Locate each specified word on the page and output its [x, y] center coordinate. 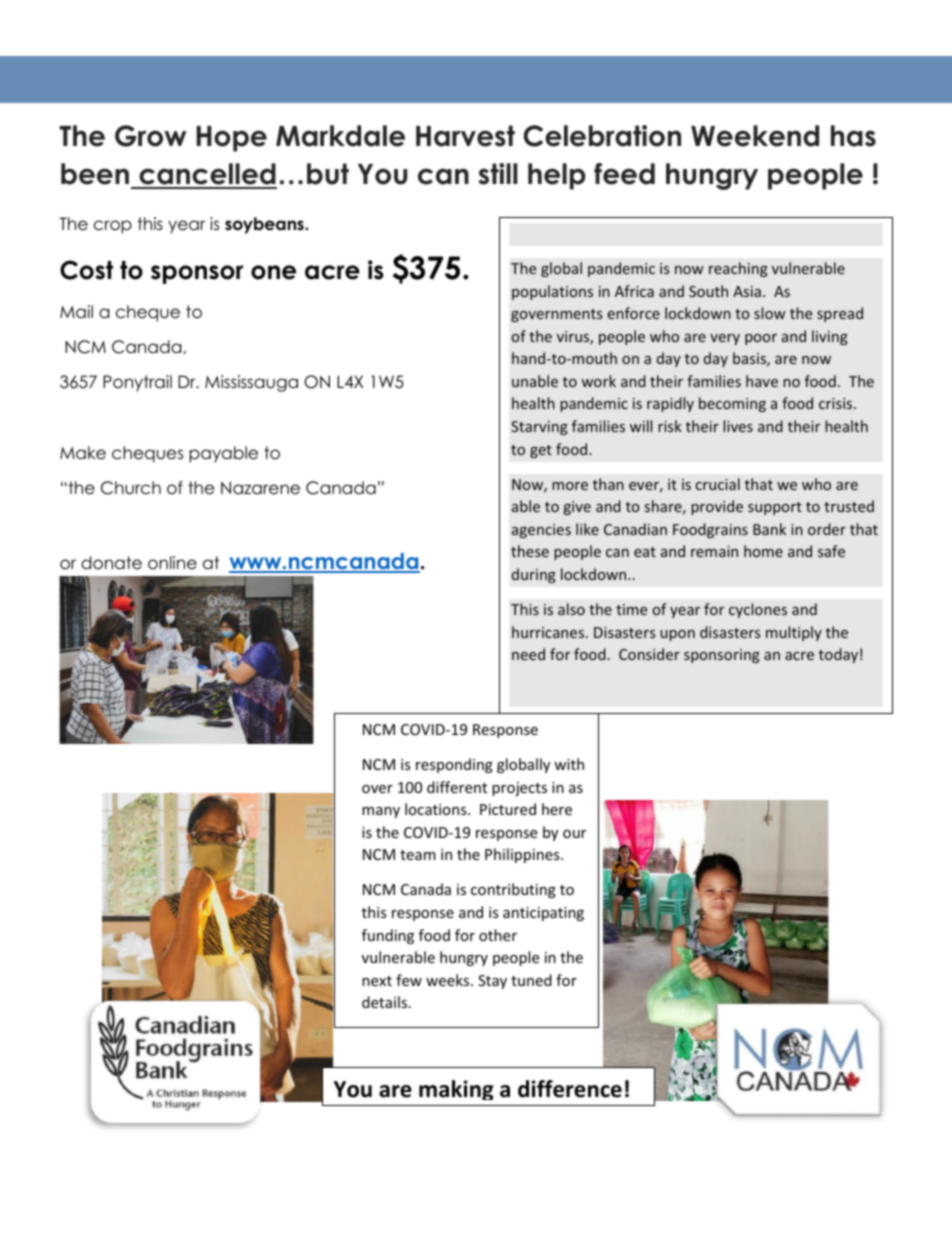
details [386, 1002]
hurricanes [549, 632]
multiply [794, 633]
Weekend [755, 136]
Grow [150, 136]
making [456, 1090]
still [498, 174]
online [172, 563]
